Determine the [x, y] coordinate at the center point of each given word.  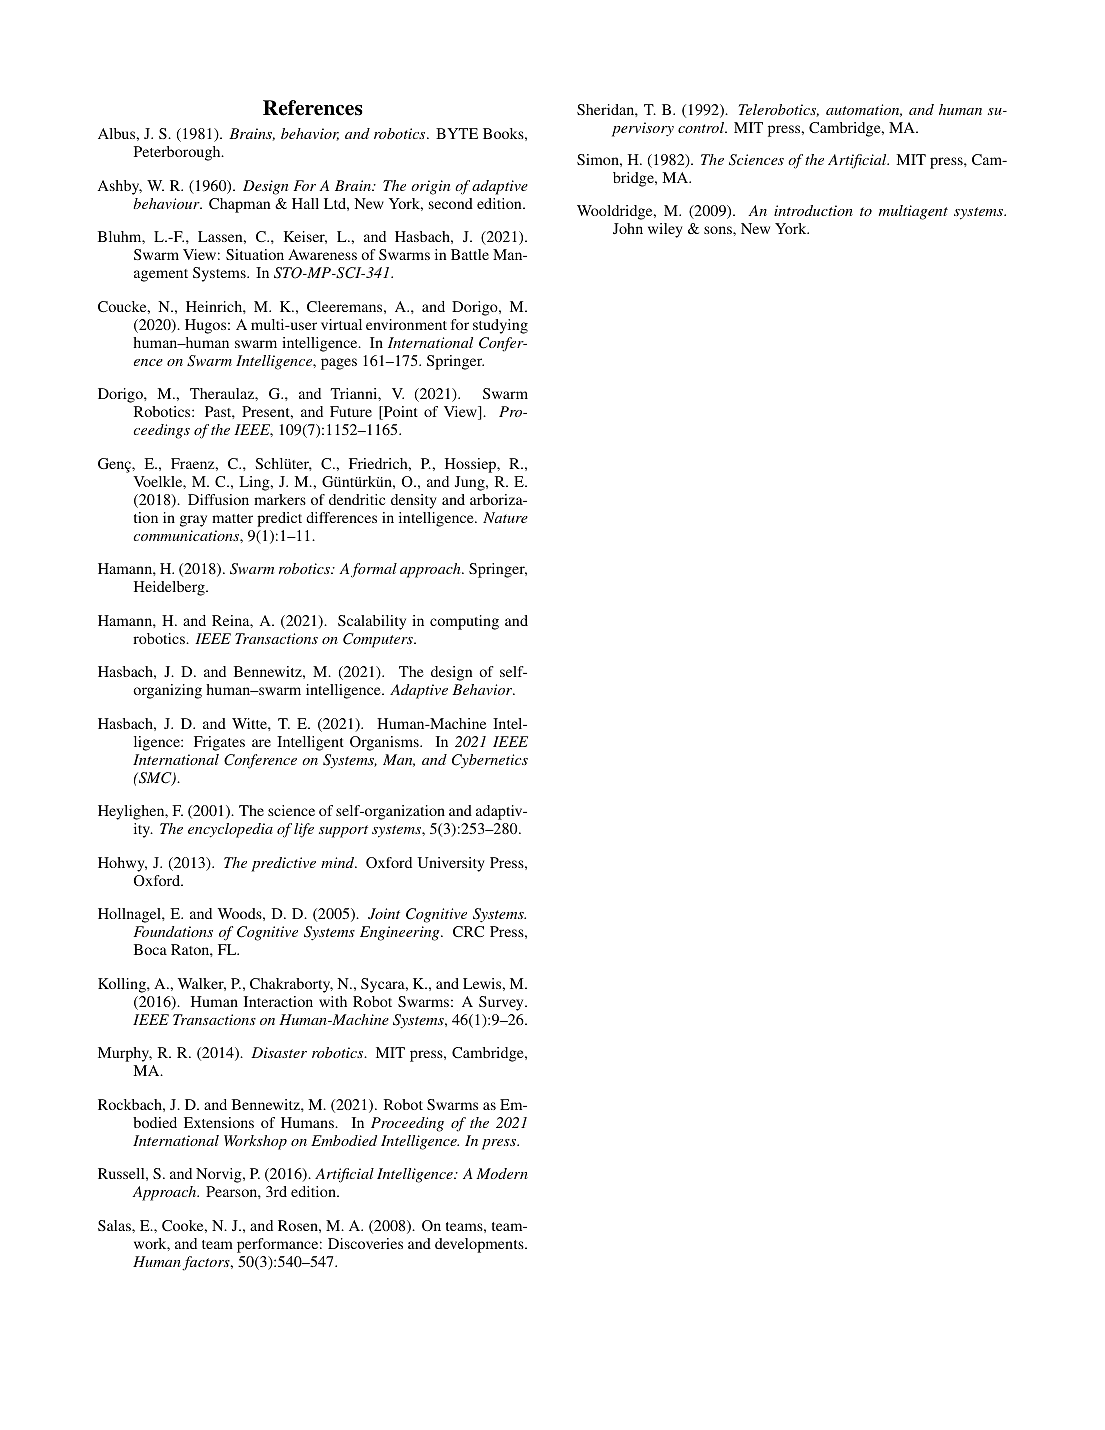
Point [400, 413]
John [628, 228]
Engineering [401, 933]
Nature [505, 517]
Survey [502, 1003]
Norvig [220, 1175]
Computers [379, 640]
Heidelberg [170, 588]
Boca [150, 949]
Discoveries [365, 1243]
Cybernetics [490, 761]
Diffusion [218, 499]
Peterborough [178, 153]
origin [430, 187]
